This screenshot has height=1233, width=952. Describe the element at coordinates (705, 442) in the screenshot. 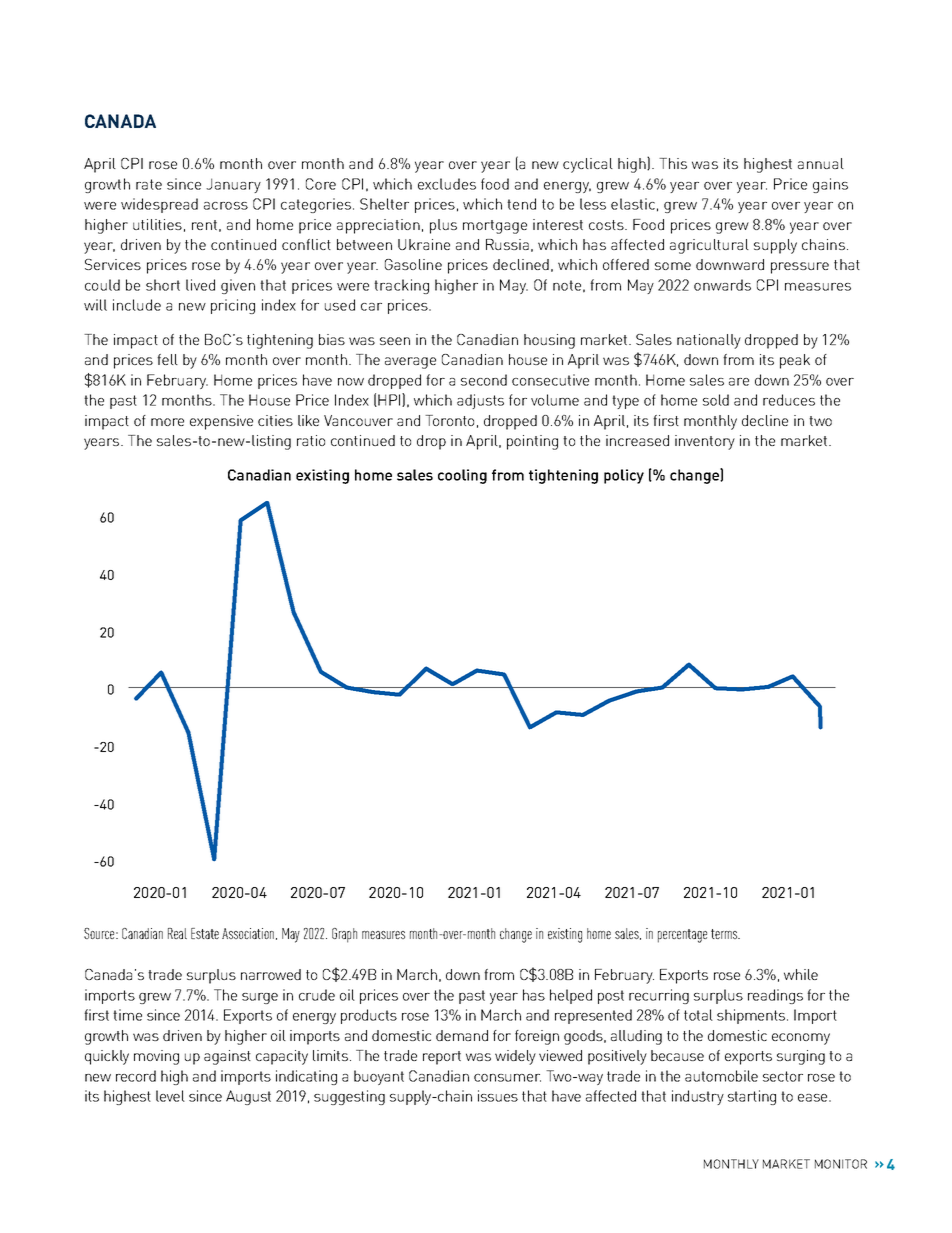

I see `inventory` at that location.
